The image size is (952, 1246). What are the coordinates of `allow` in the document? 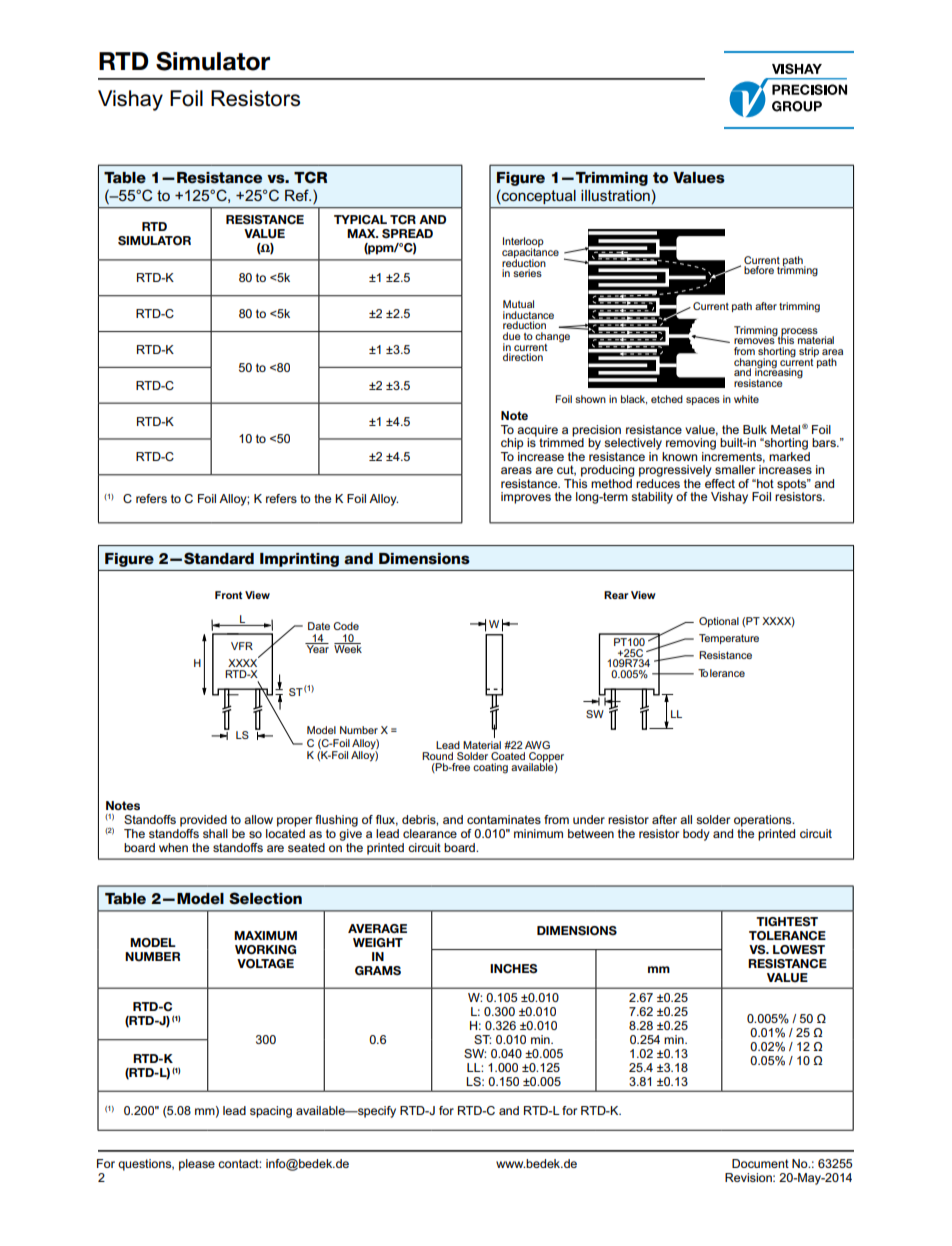 It's located at (258, 819).
